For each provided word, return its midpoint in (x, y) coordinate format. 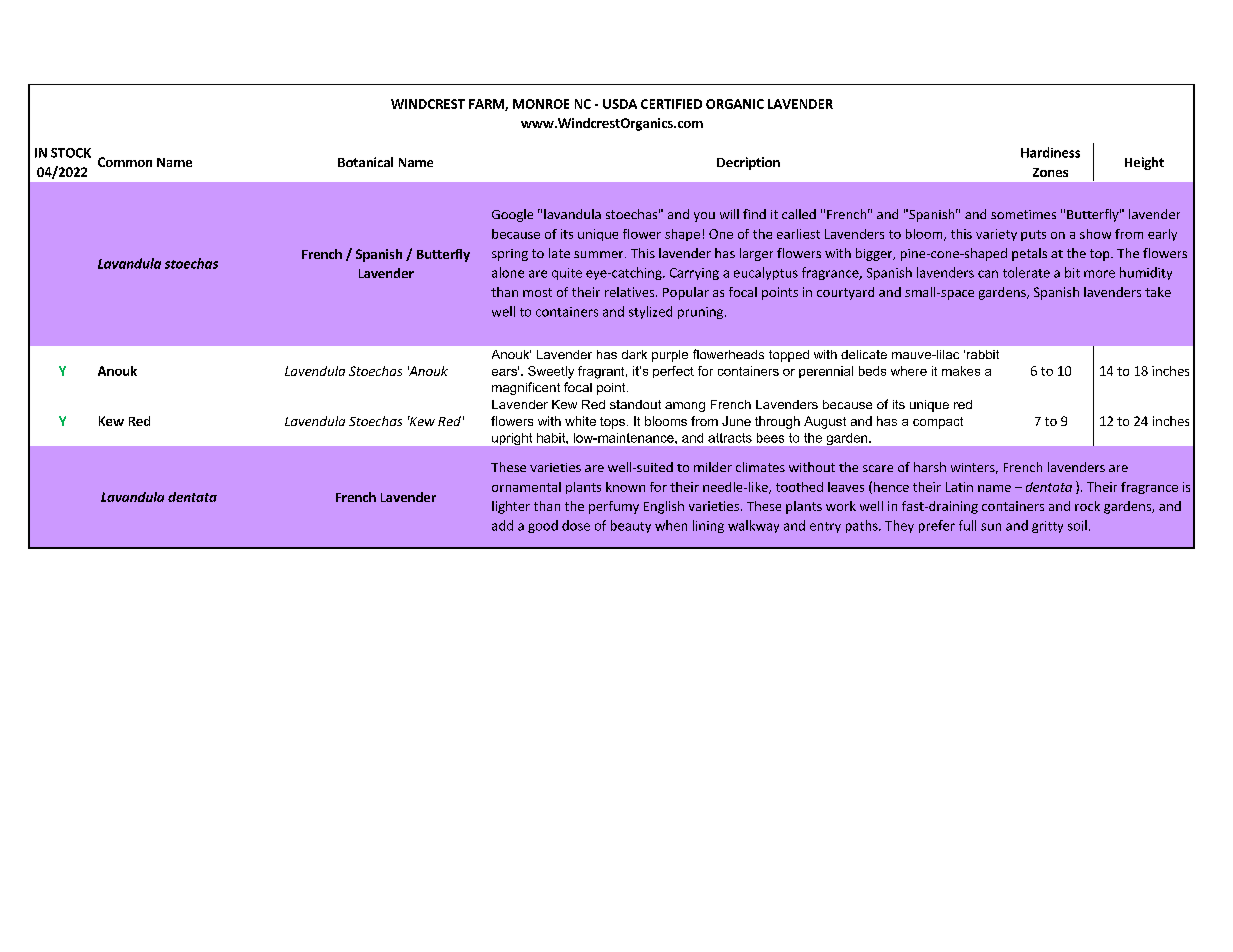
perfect (673, 372)
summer (600, 254)
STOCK (71, 153)
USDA (620, 104)
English (664, 507)
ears (505, 371)
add (502, 525)
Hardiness (1050, 152)
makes (961, 371)
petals (1029, 254)
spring (510, 255)
